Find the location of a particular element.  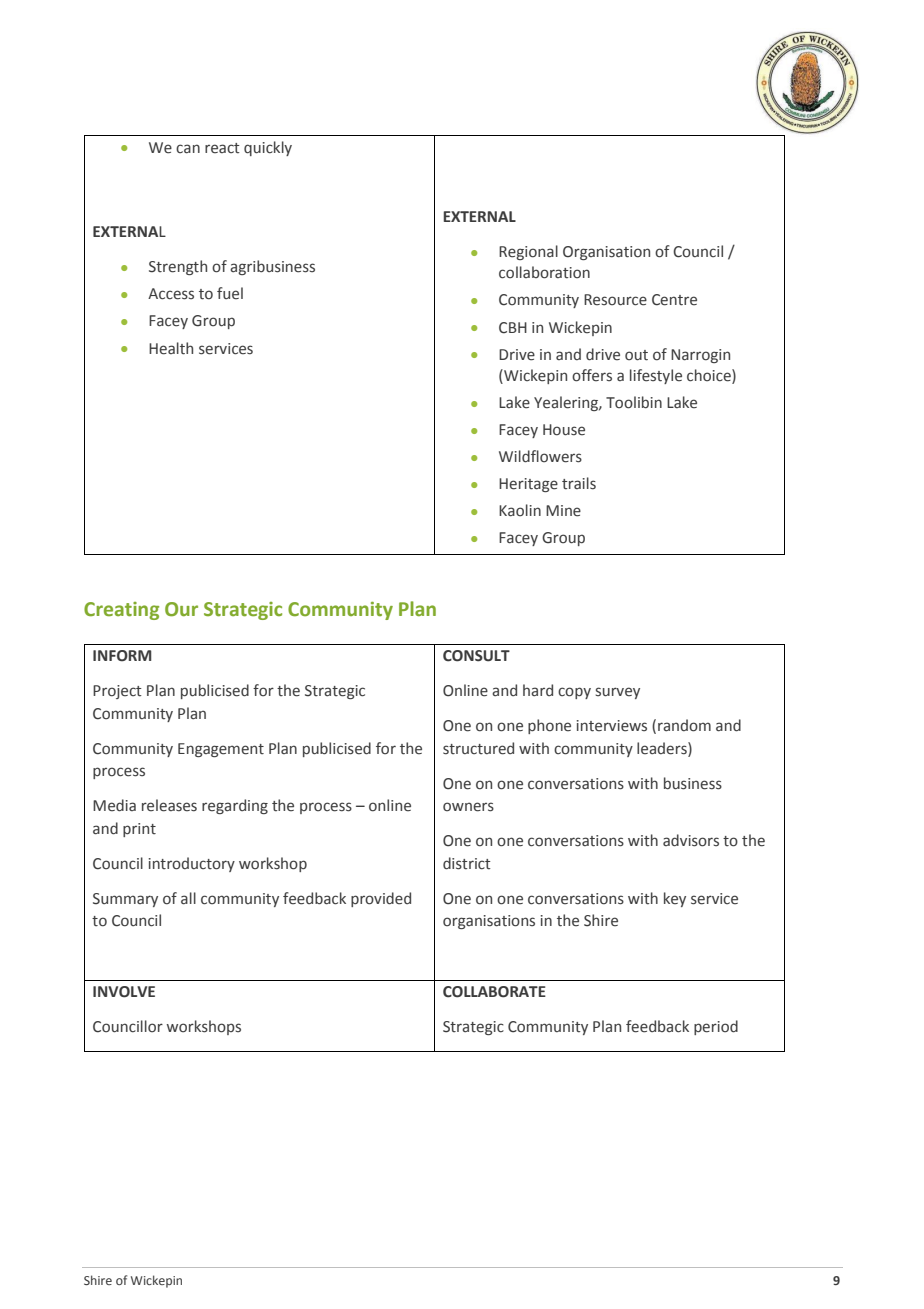

can is located at coordinates (188, 149).
